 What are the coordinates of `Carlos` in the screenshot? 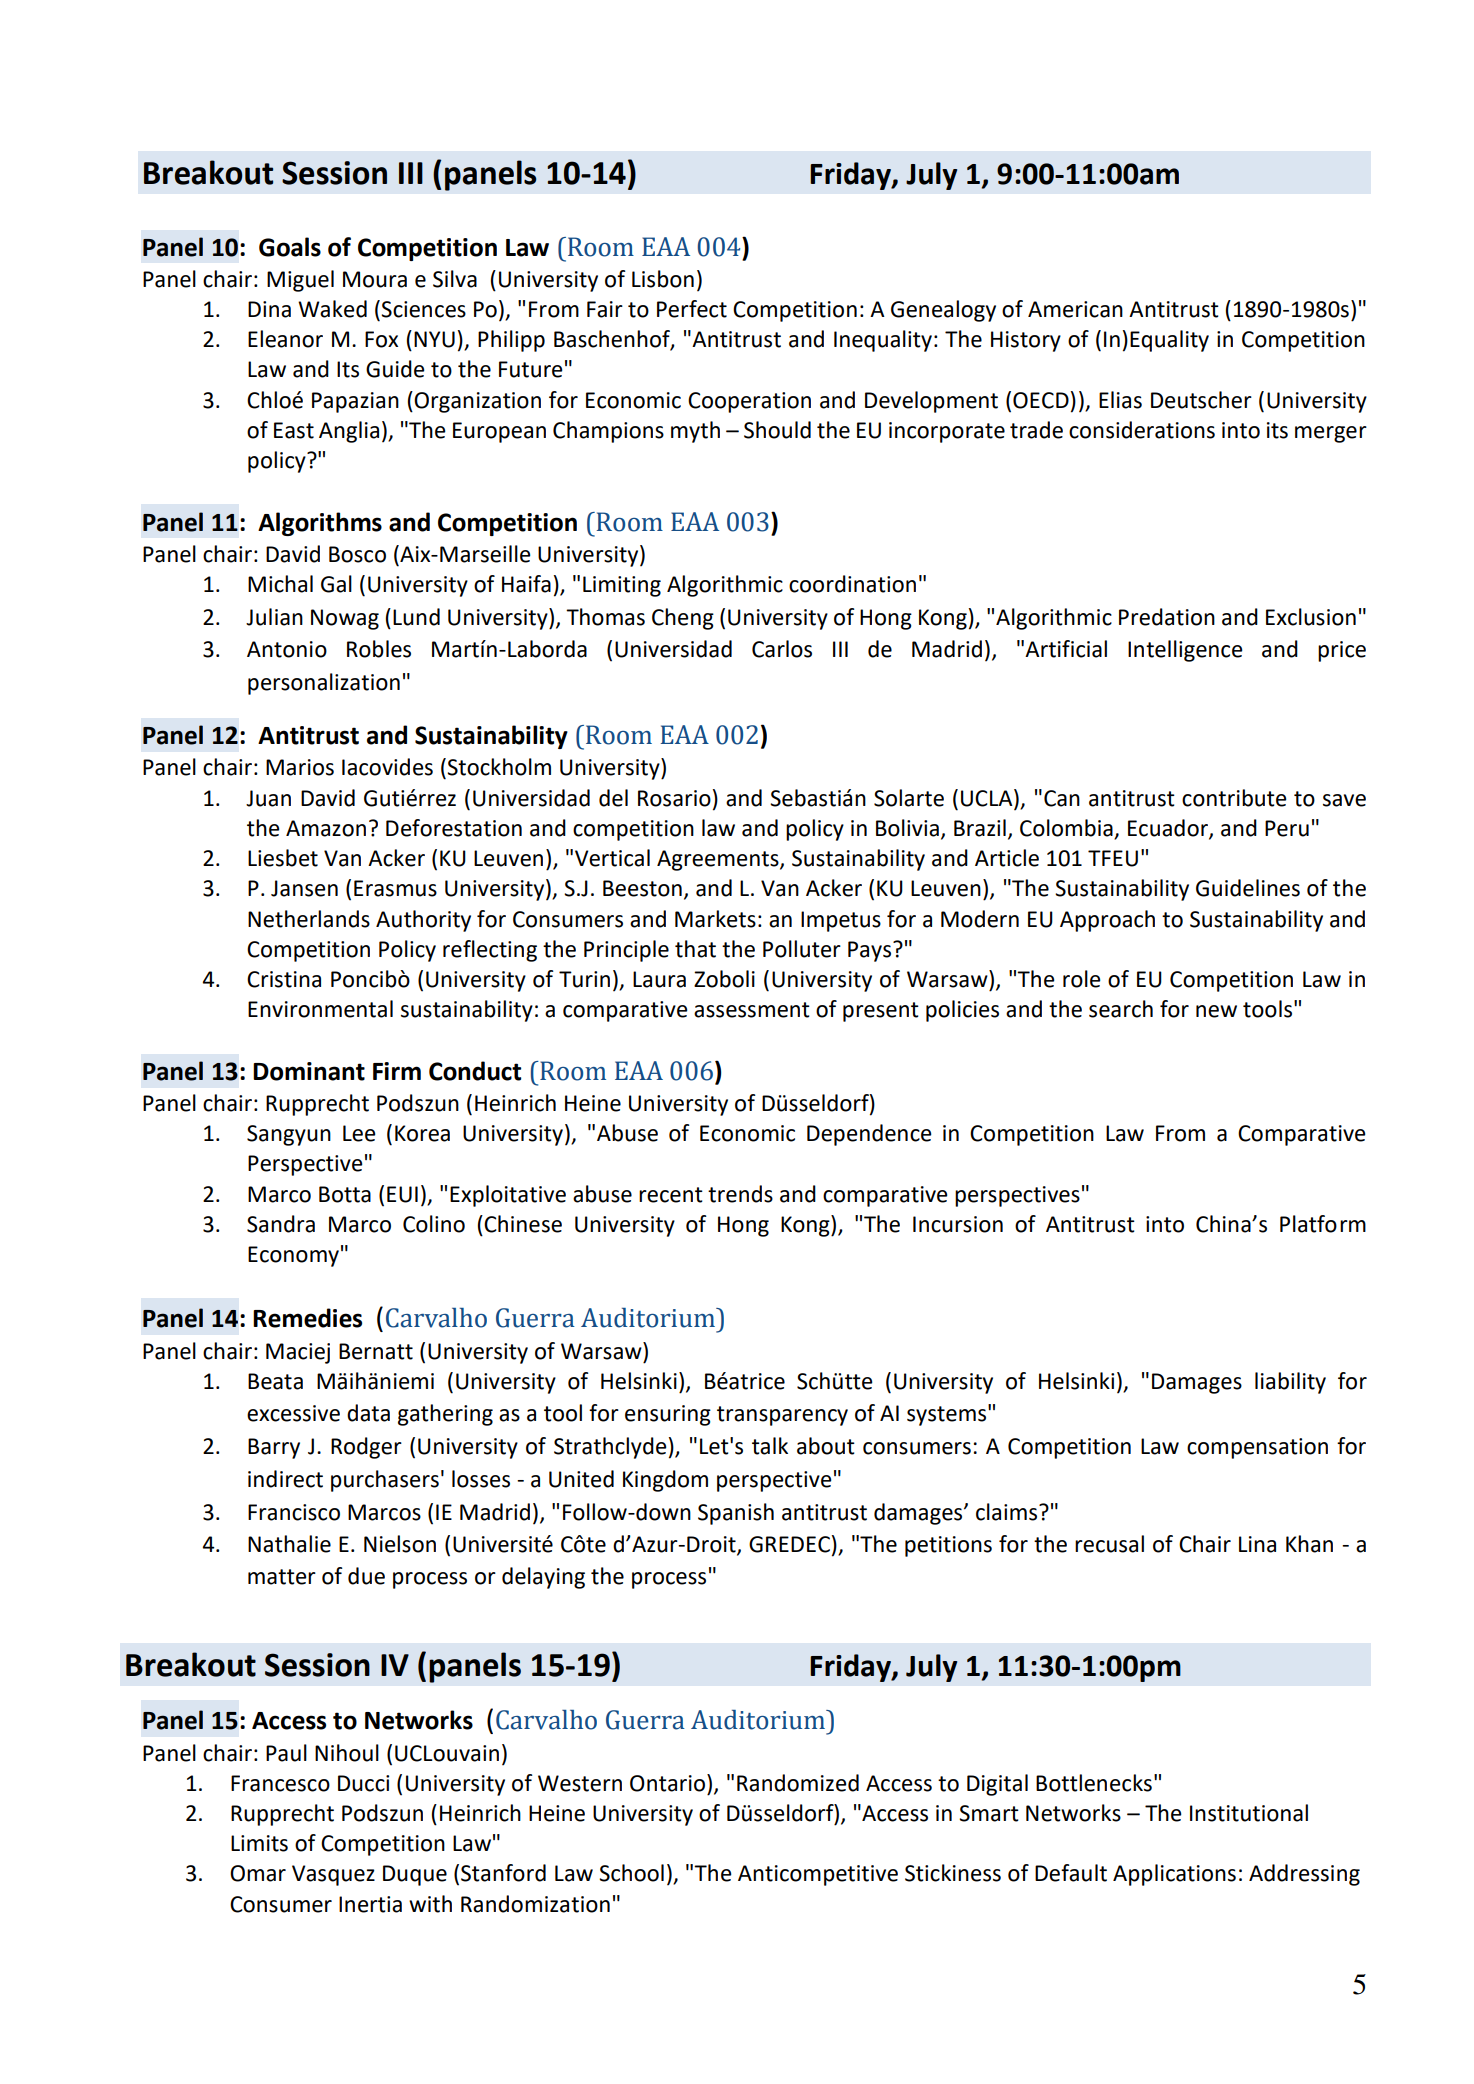 It's located at (782, 649).
